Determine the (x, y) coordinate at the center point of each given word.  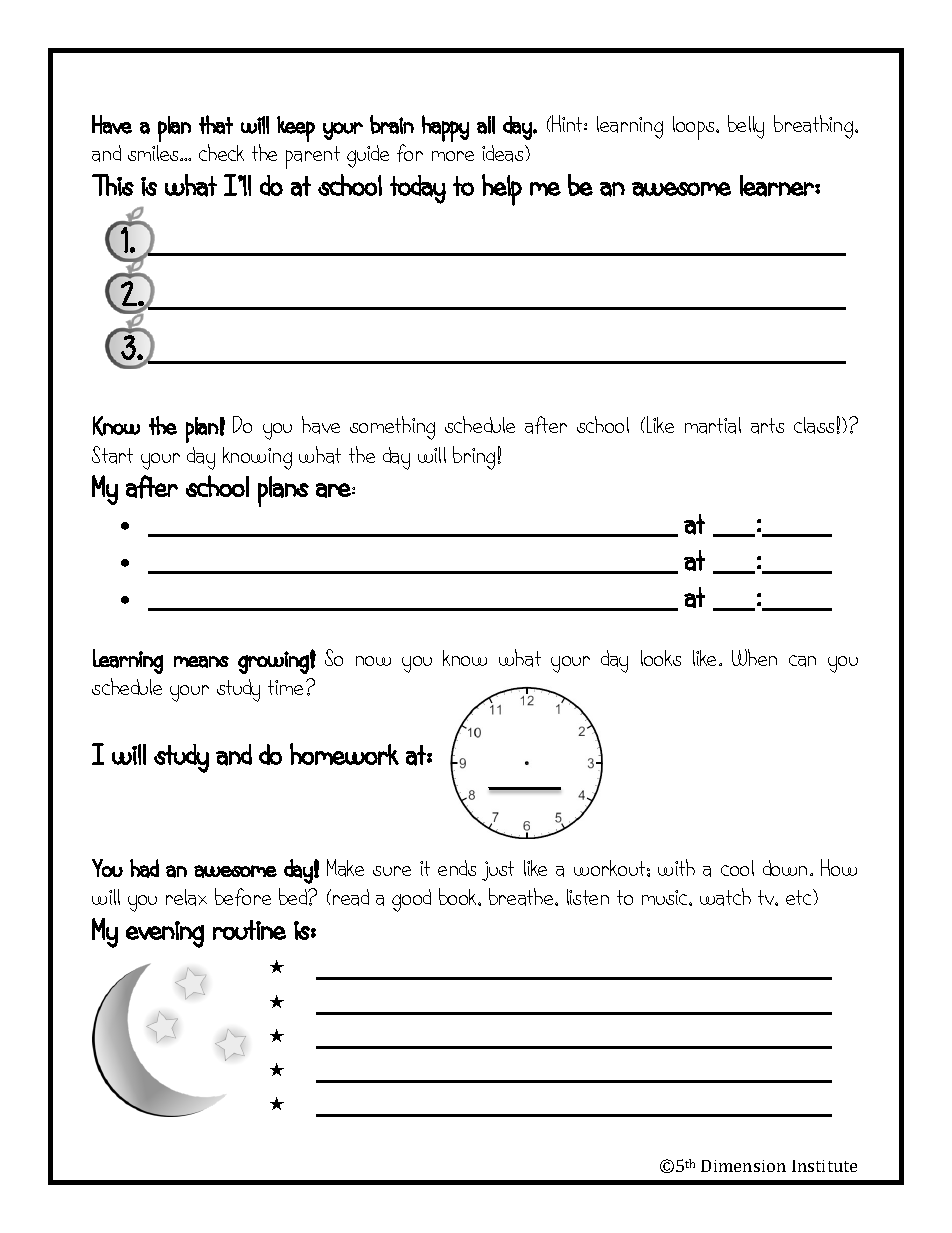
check (221, 152)
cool (737, 868)
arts (767, 426)
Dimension (743, 1166)
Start (112, 455)
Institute (824, 1166)
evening (165, 934)
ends (457, 868)
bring (474, 458)
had (144, 868)
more (453, 156)
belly (746, 127)
